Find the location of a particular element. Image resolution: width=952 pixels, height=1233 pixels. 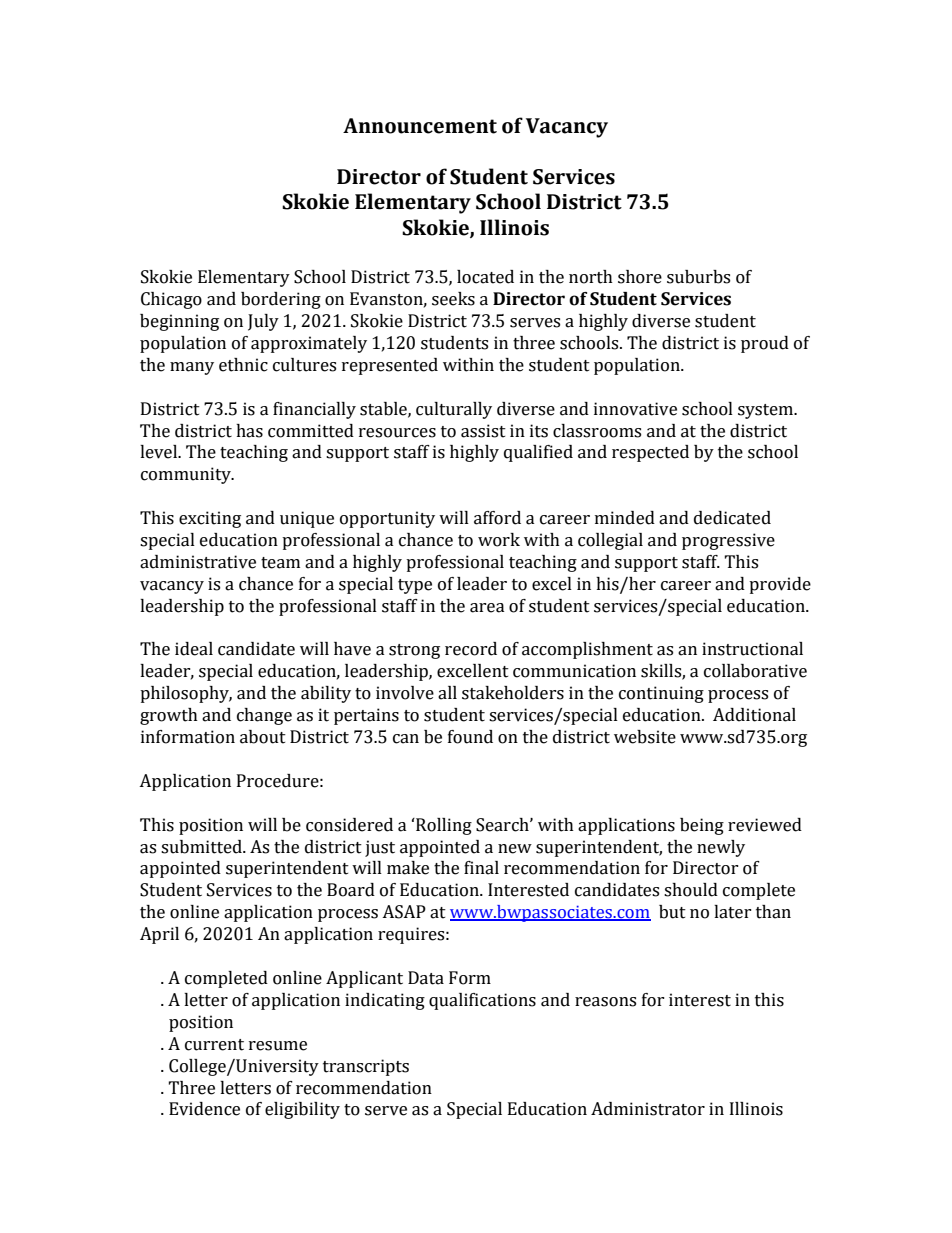

bordering is located at coordinates (281, 300).
